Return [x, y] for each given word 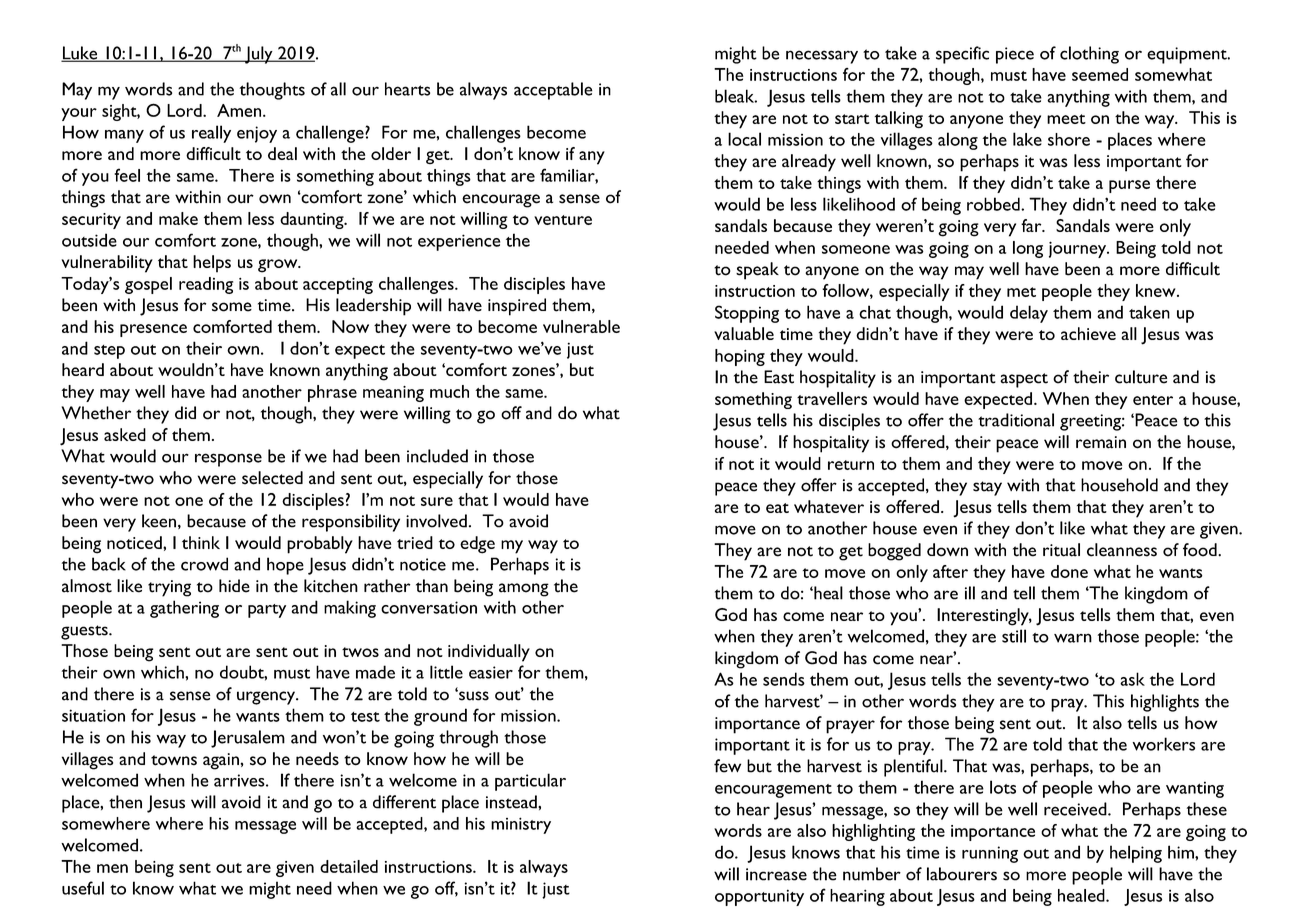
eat [777, 508]
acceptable [553, 91]
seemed [1100, 74]
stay [987, 488]
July [259, 55]
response [228, 460]
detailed [349, 866]
